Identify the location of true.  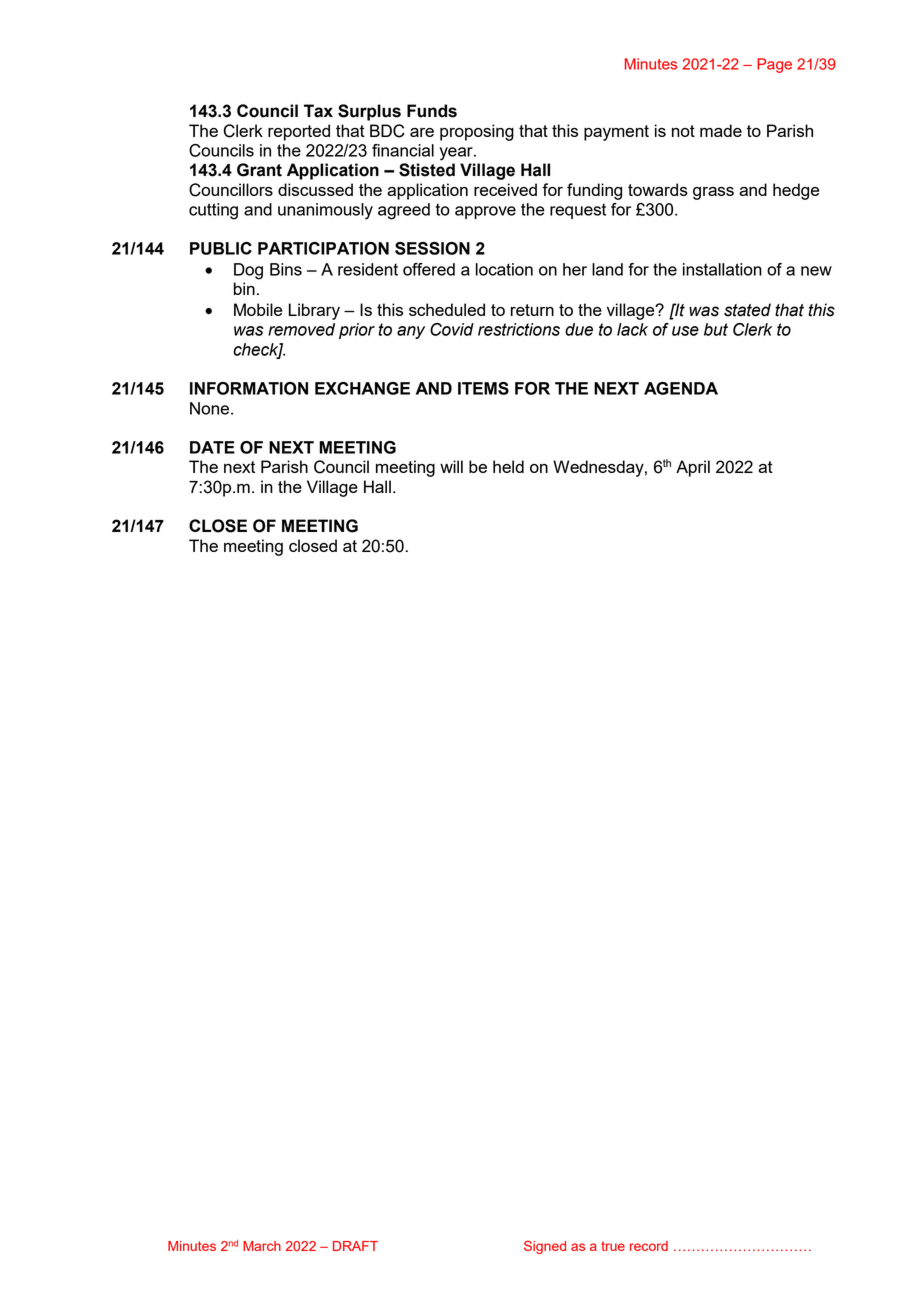
(613, 1246).
